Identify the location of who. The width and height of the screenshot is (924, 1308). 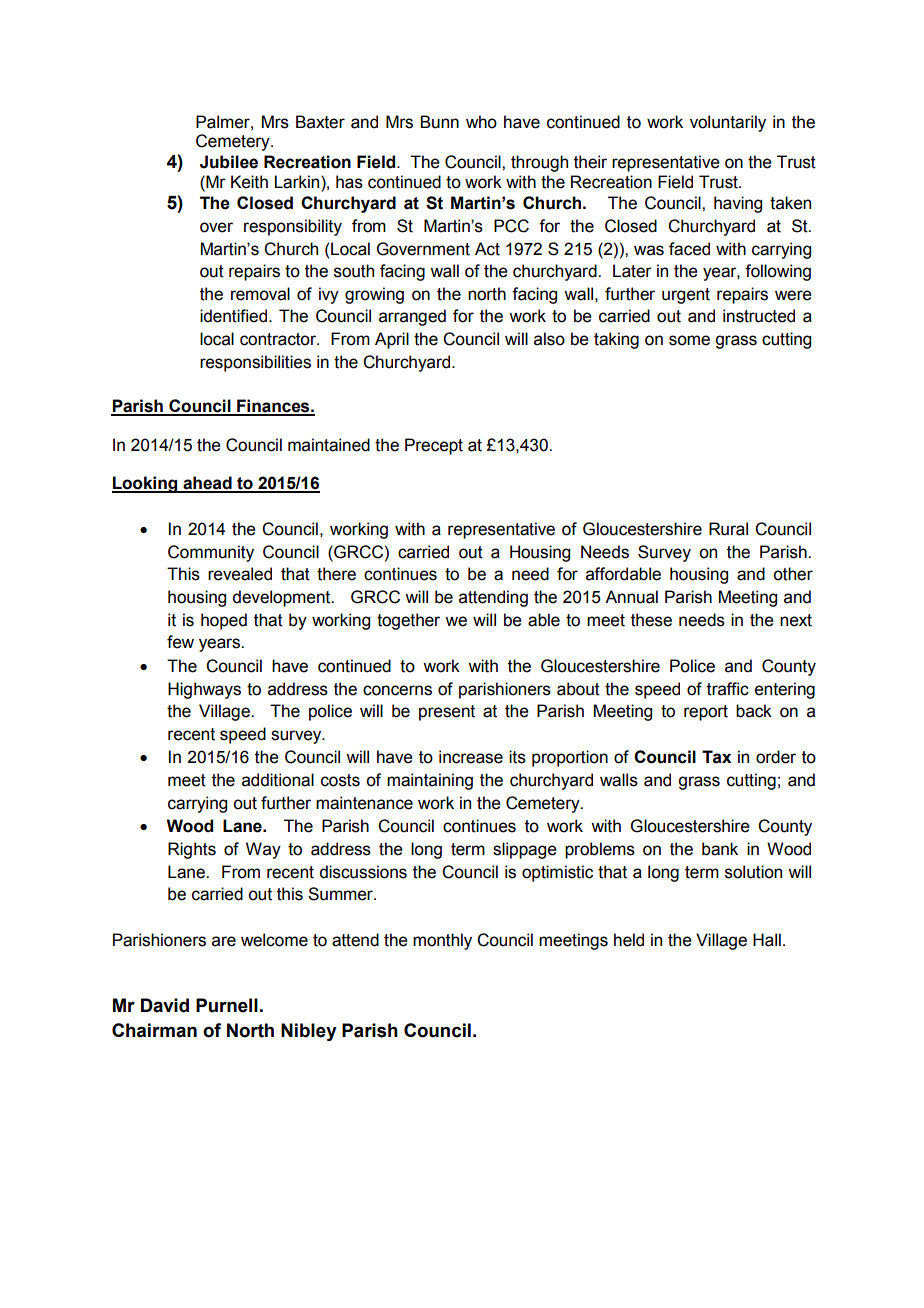
(481, 122).
